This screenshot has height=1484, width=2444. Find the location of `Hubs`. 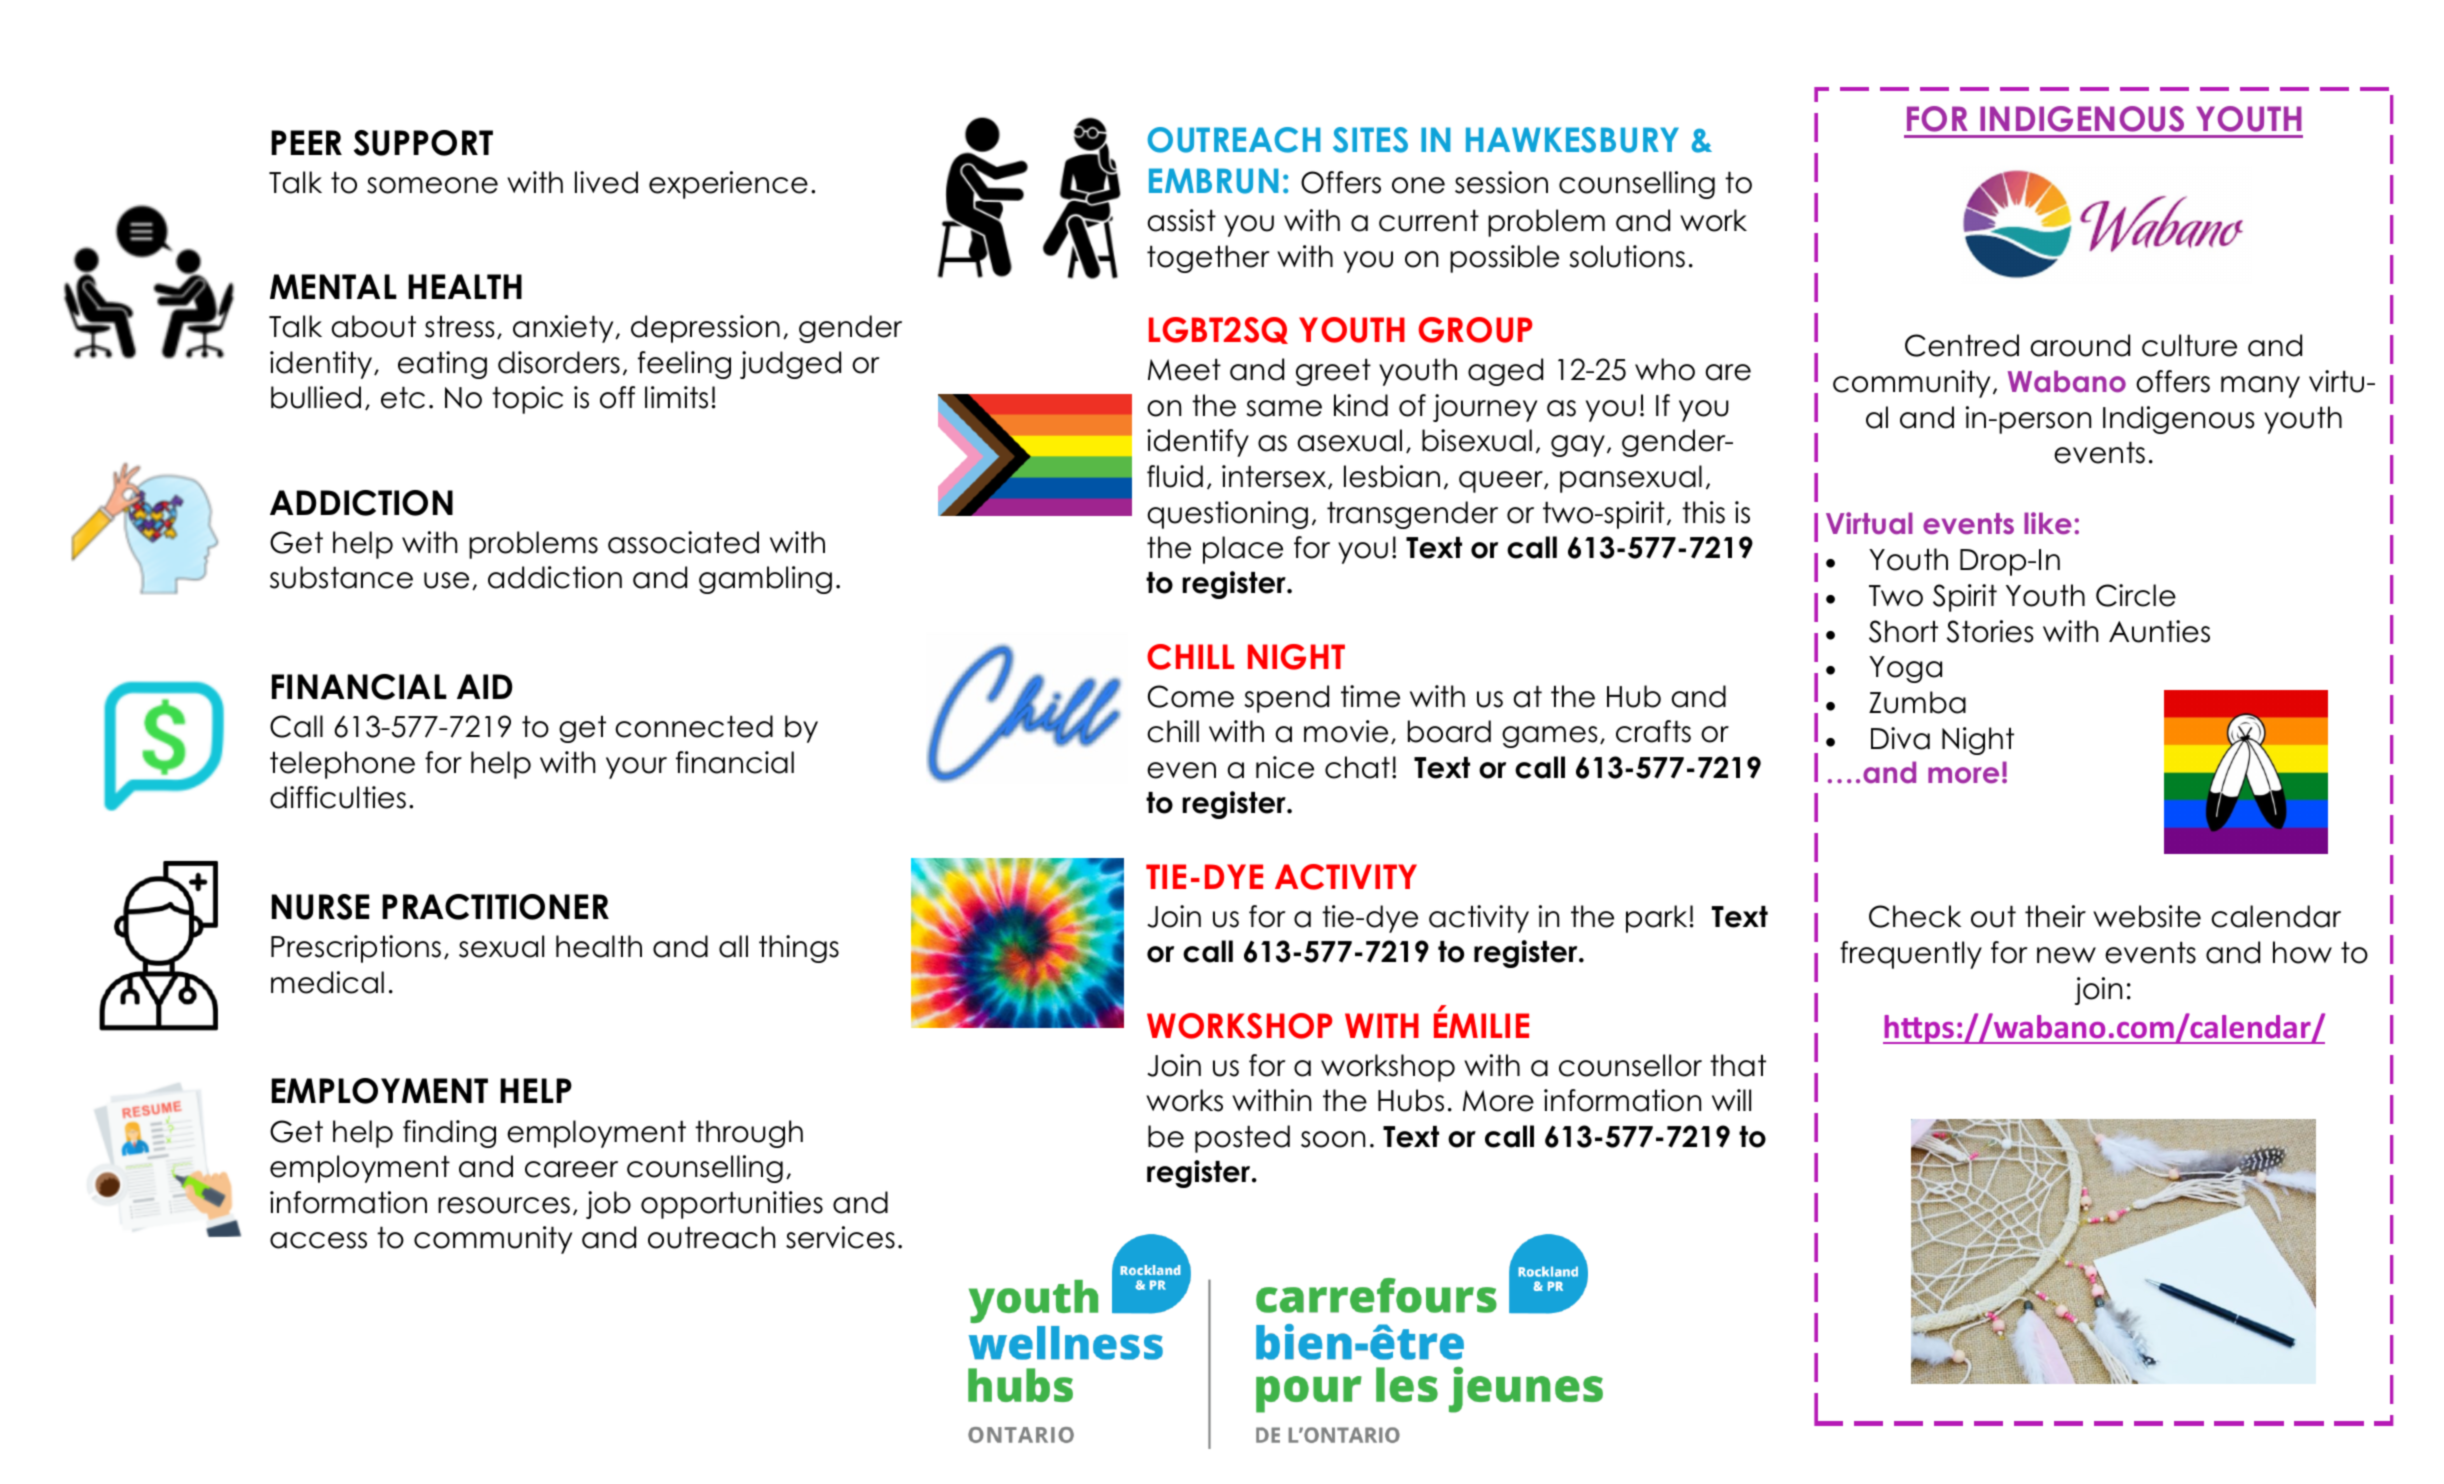

Hubs is located at coordinates (1411, 1100).
